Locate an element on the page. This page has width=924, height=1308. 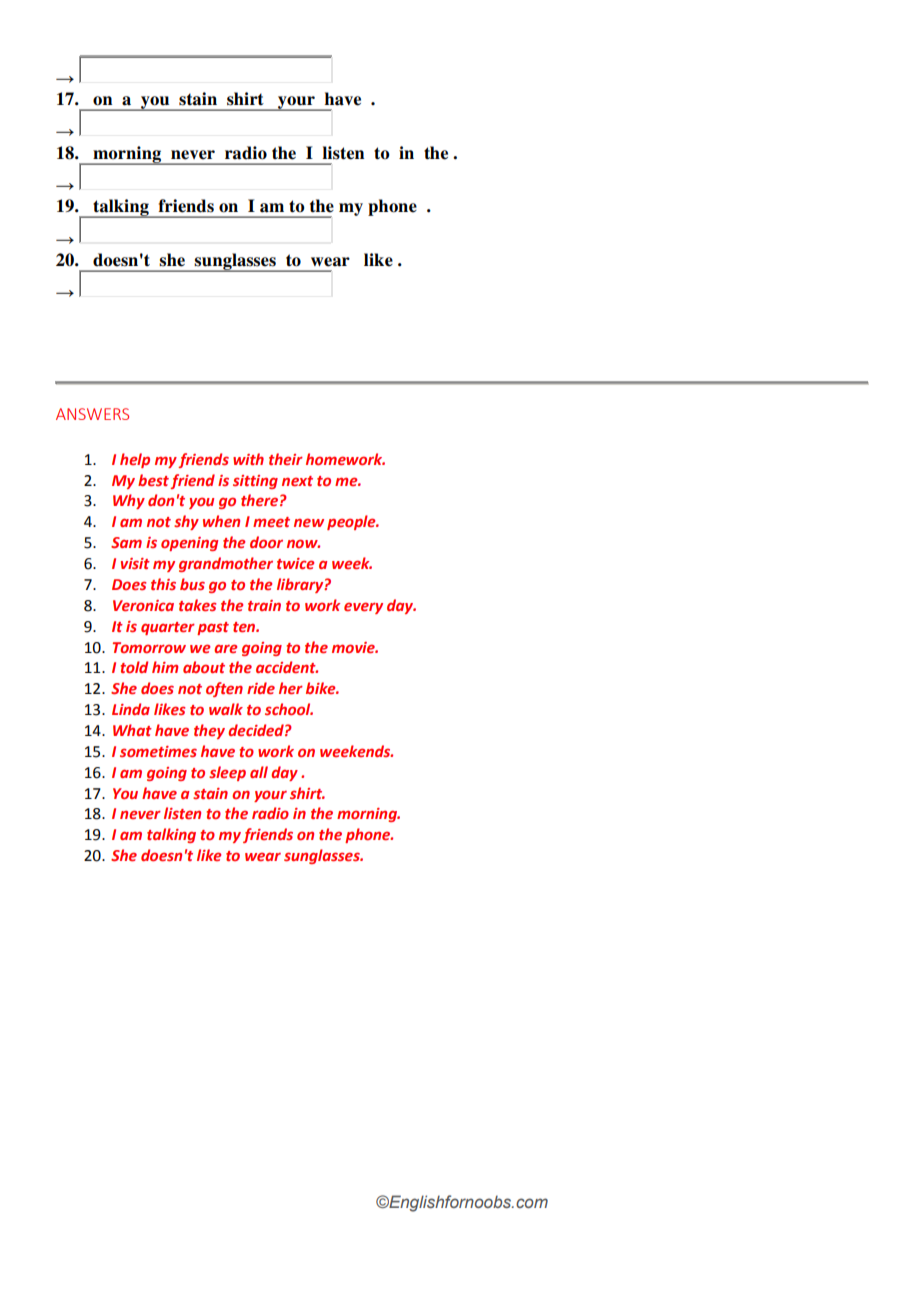
are is located at coordinates (225, 648).
